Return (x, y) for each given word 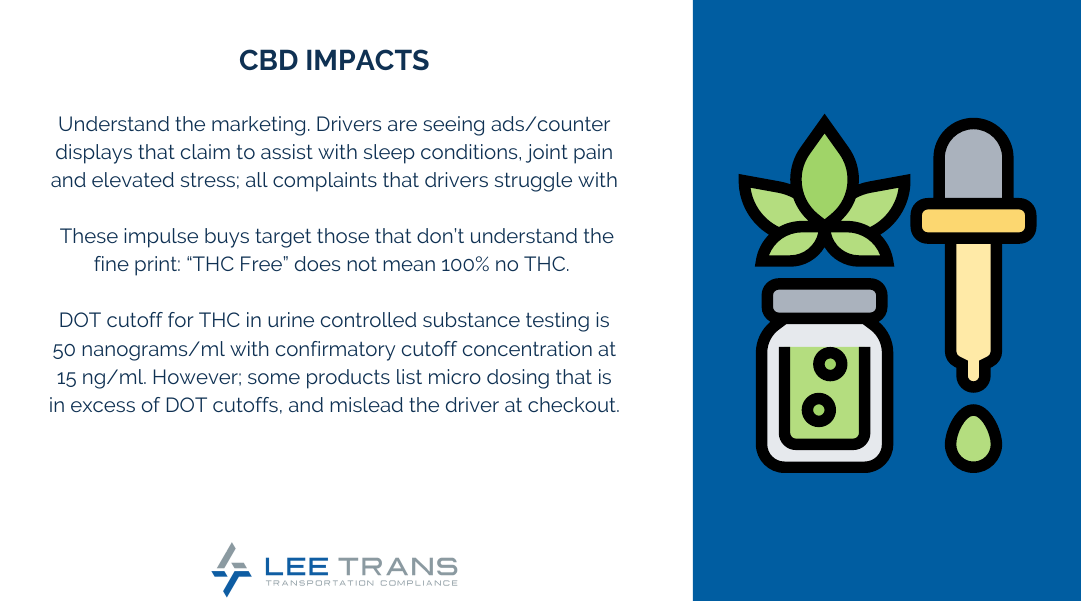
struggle (533, 182)
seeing (453, 126)
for (181, 319)
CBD (269, 59)
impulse (161, 238)
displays (94, 154)
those (343, 235)
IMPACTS (368, 59)
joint (547, 153)
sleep (389, 154)
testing (557, 322)
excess (103, 406)
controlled (368, 319)
